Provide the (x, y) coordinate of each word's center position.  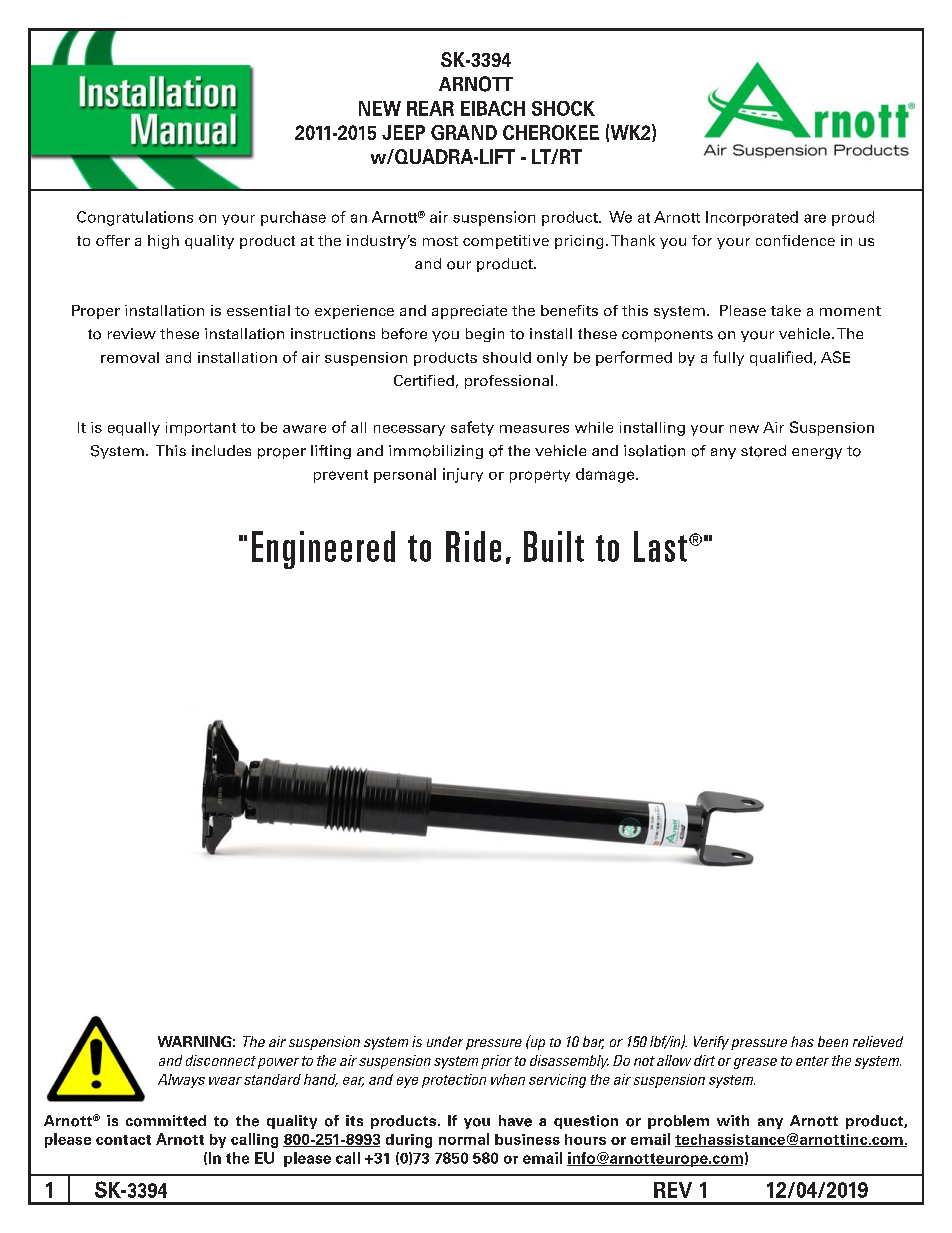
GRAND (464, 132)
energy (817, 453)
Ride (473, 546)
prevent (341, 476)
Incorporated (752, 218)
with (733, 1120)
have (515, 1121)
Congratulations (135, 218)
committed (166, 1121)
